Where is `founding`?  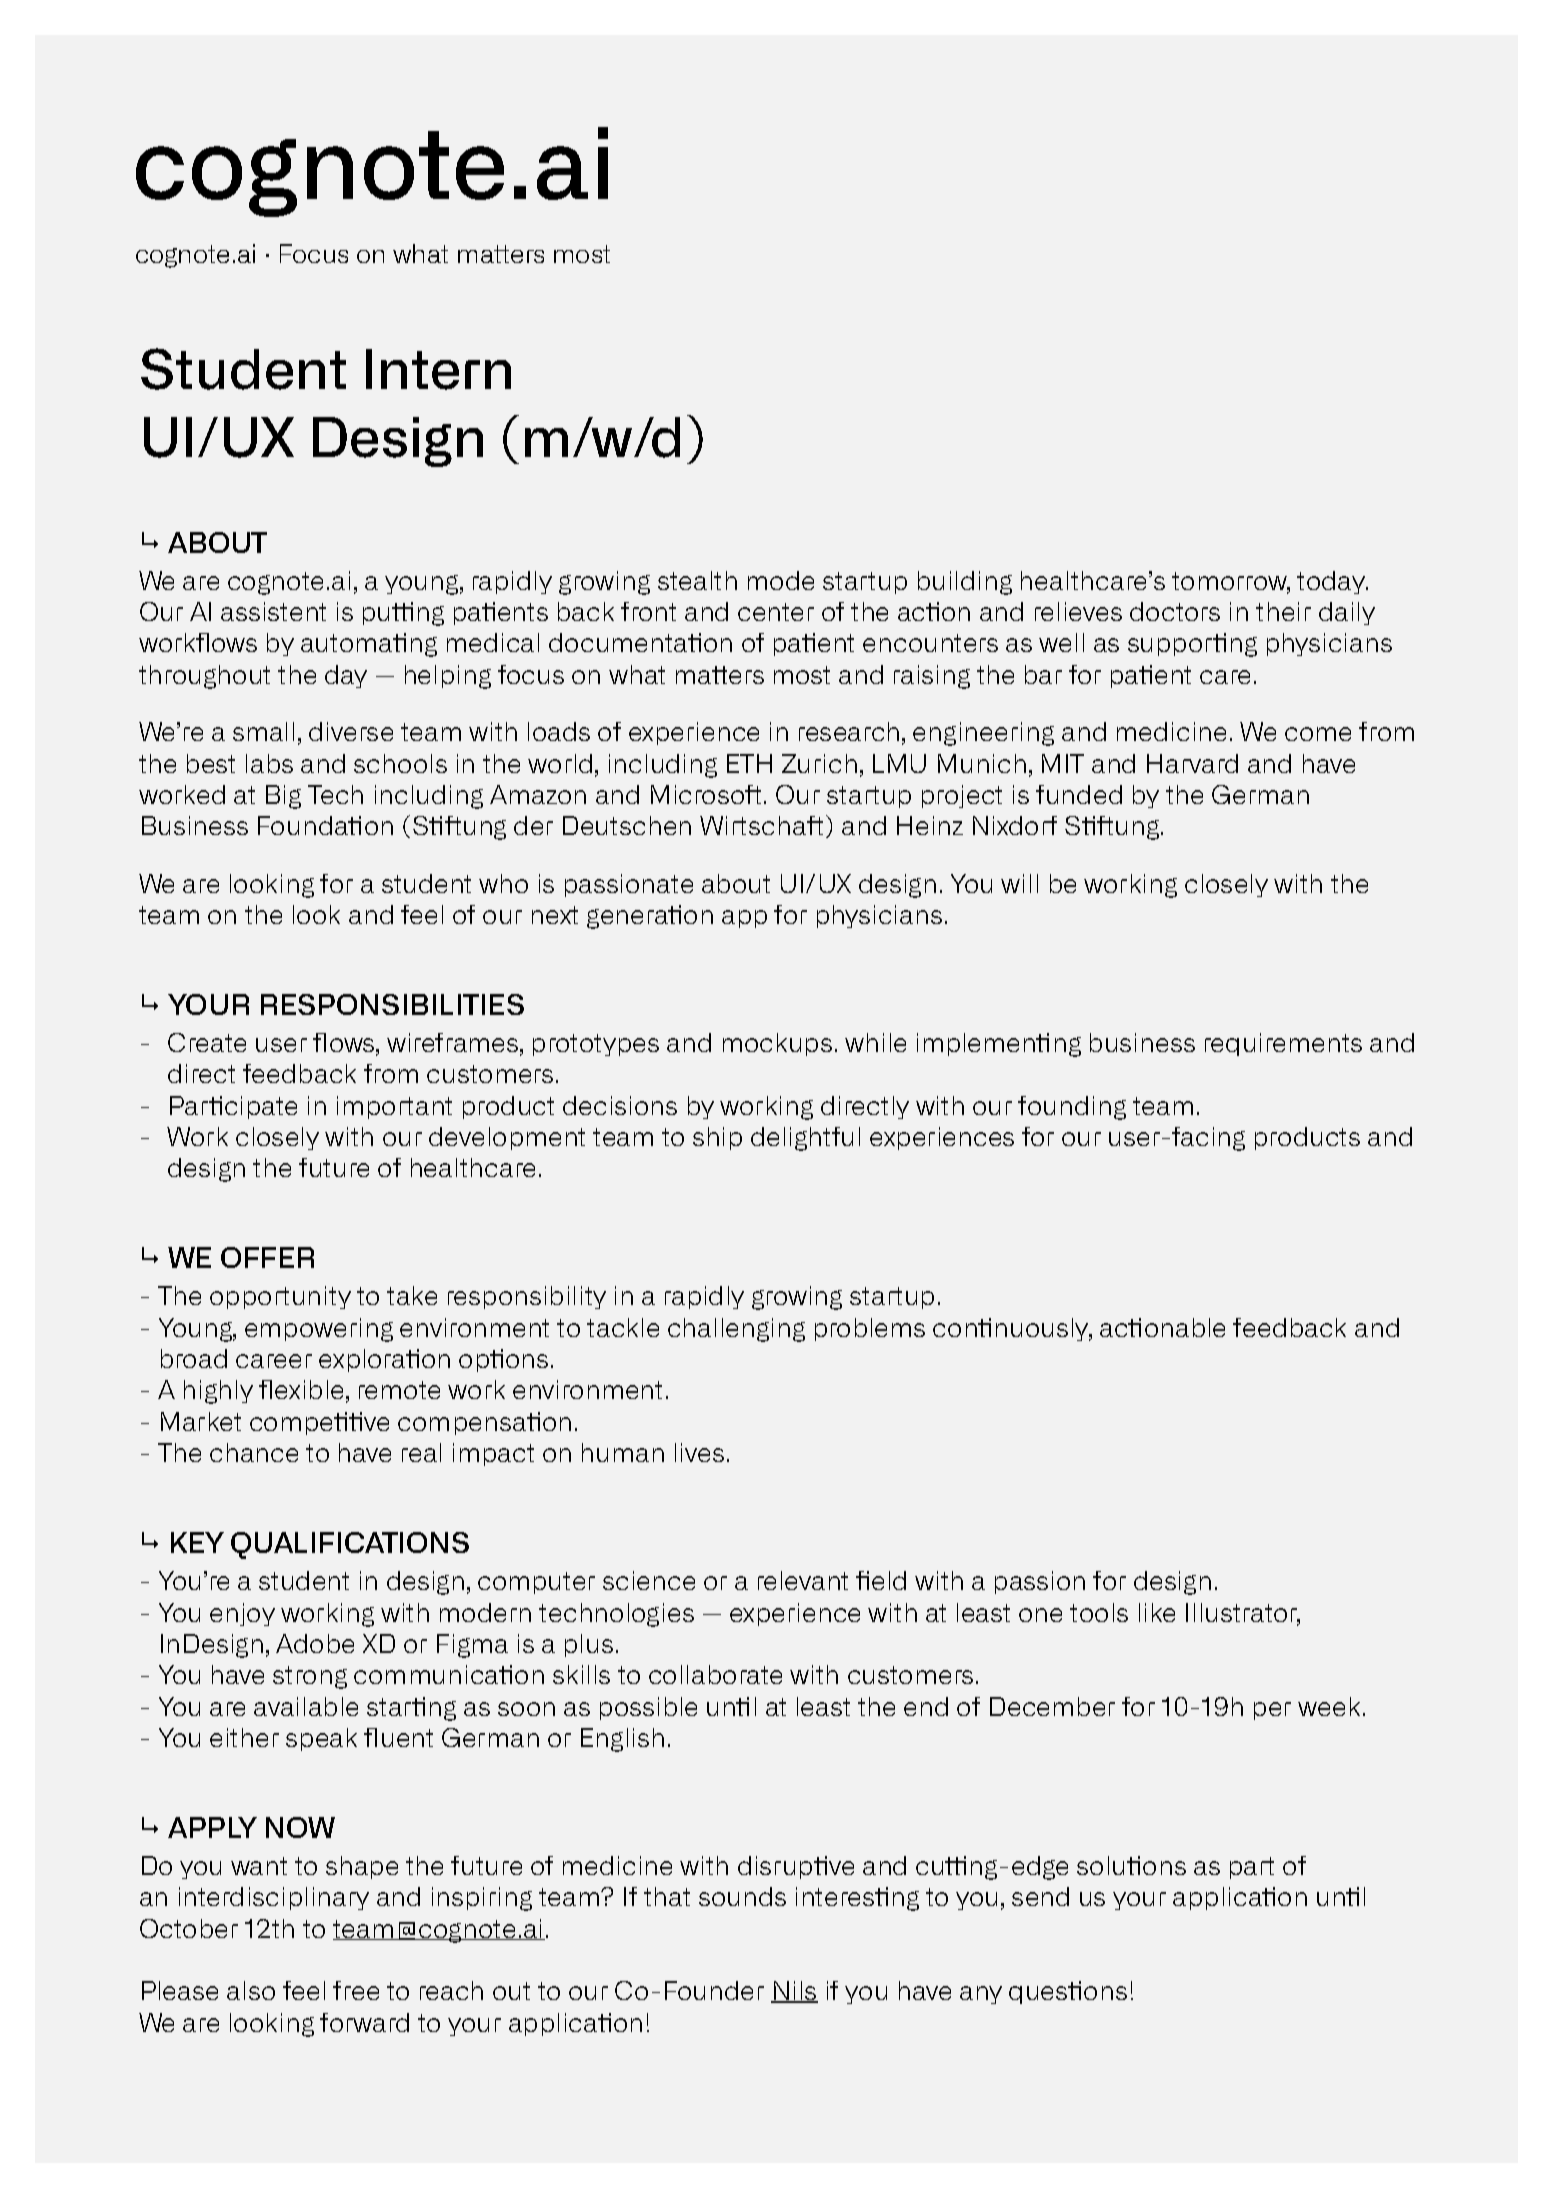
founding is located at coordinates (1072, 1108).
